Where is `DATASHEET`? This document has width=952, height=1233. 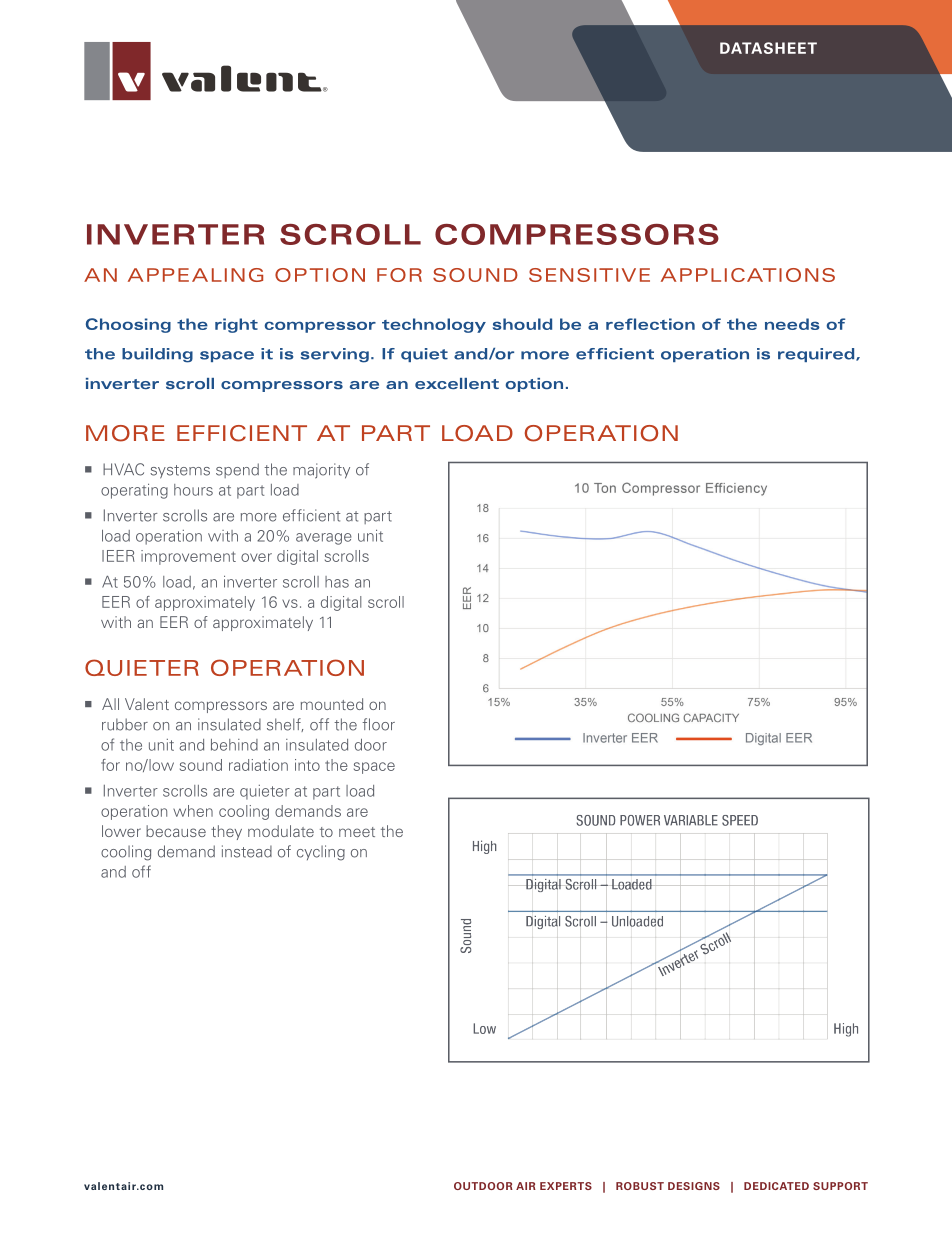 DATASHEET is located at coordinates (768, 48).
